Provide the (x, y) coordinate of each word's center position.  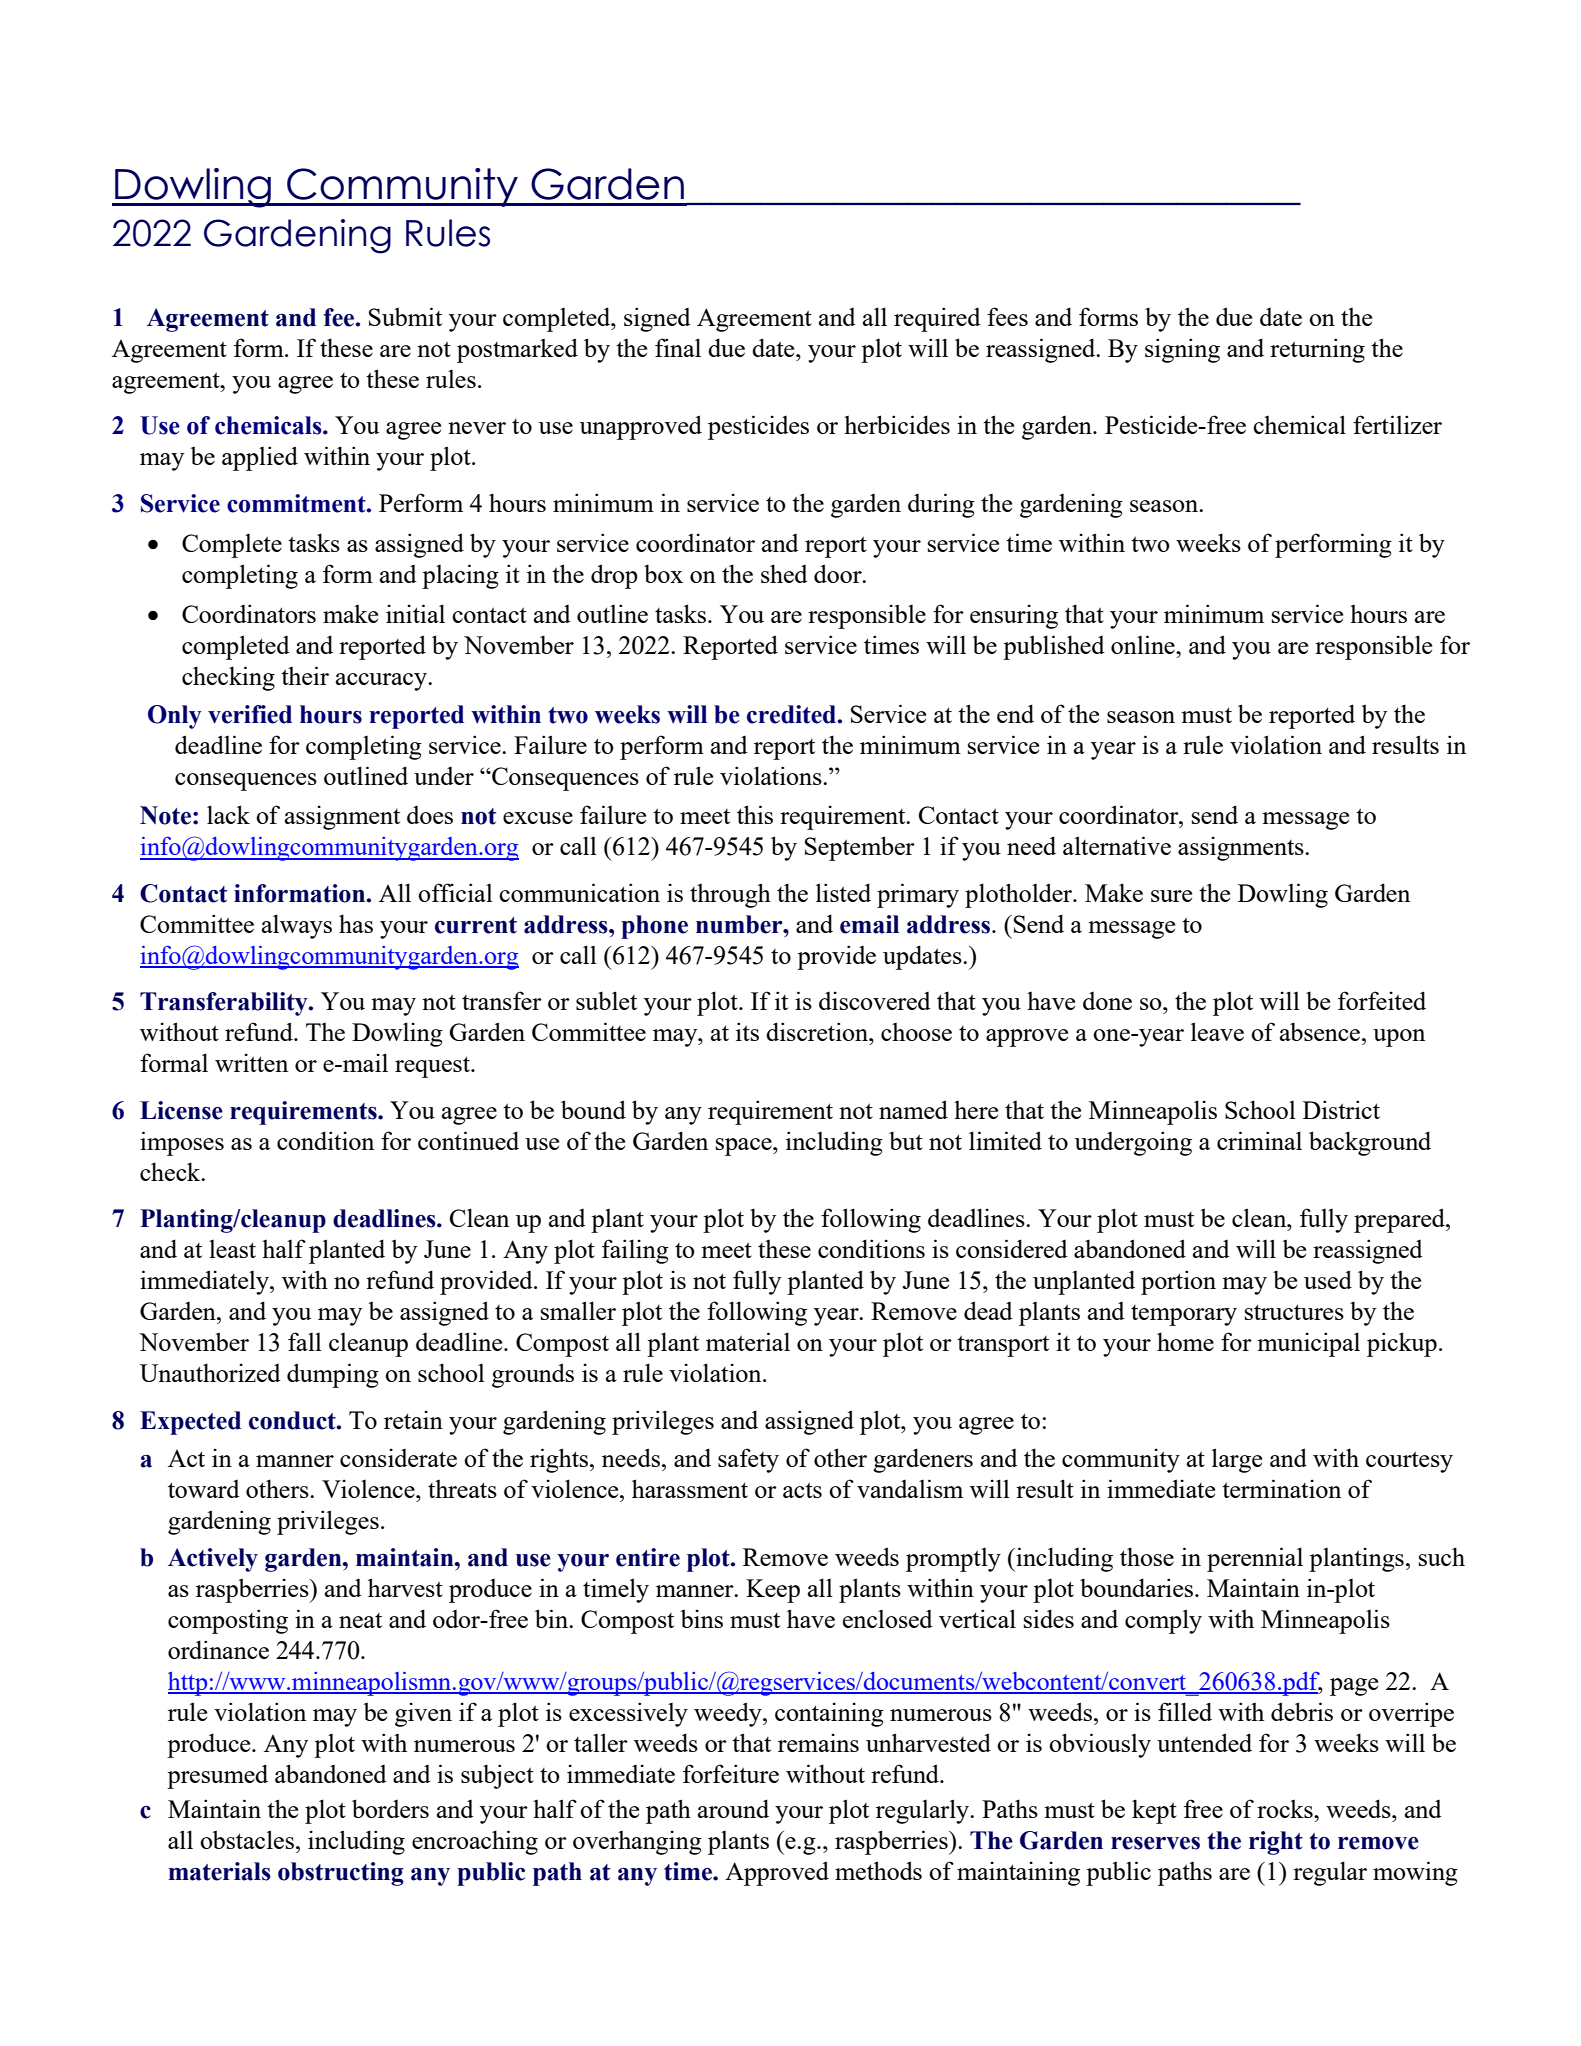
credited (793, 714)
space (745, 1147)
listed (843, 892)
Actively (213, 1560)
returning (1317, 350)
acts (802, 1490)
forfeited (1382, 1000)
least (232, 1249)
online (1144, 644)
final (678, 347)
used (1328, 1279)
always (297, 926)
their (305, 675)
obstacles (247, 1839)
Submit (405, 316)
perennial (1255, 1559)
